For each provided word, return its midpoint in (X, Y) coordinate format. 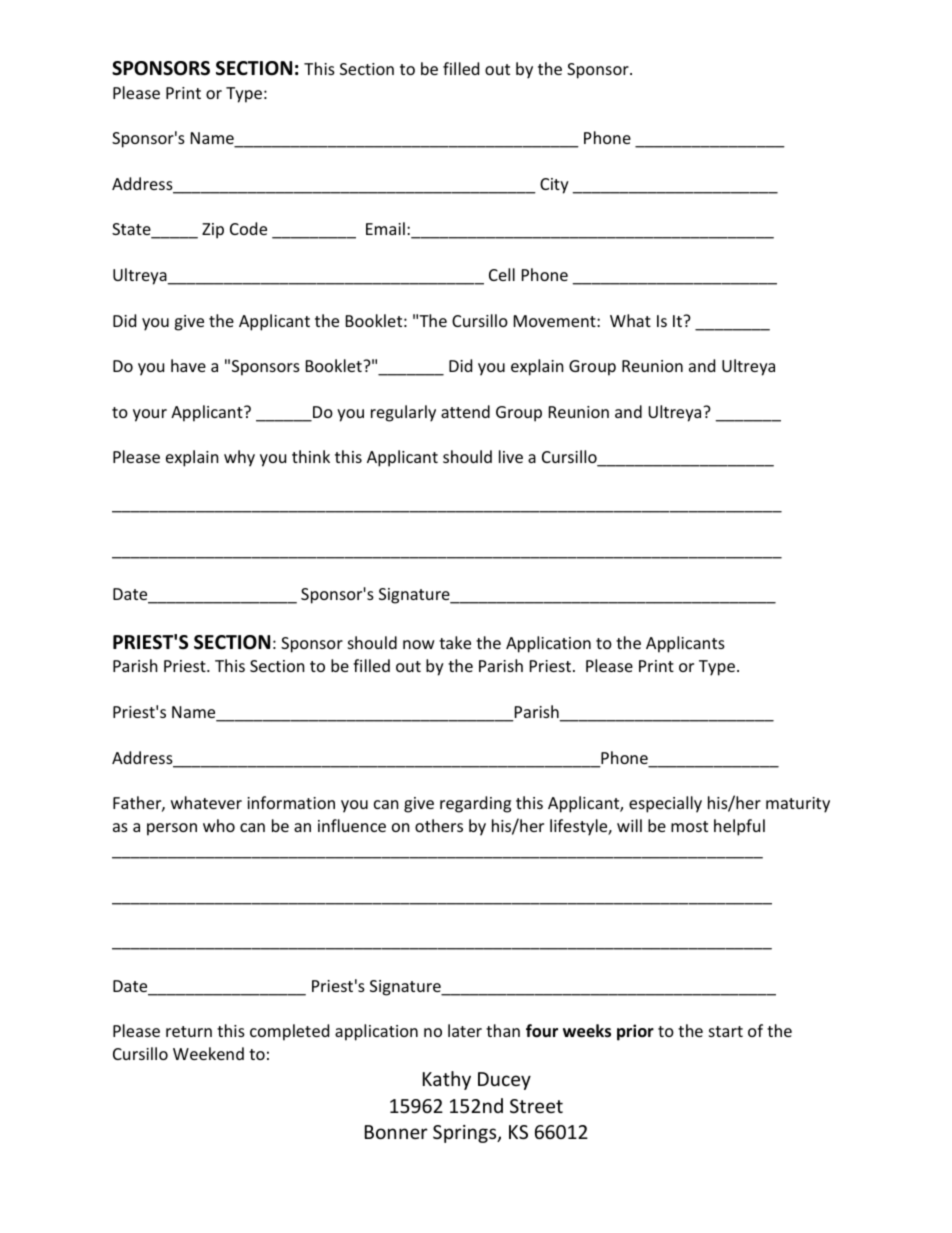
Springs (466, 1134)
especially (665, 804)
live (511, 456)
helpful (739, 827)
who (219, 825)
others (439, 825)
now (419, 644)
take (455, 642)
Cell (502, 274)
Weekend (208, 1053)
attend (465, 411)
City (554, 186)
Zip (213, 231)
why (239, 458)
